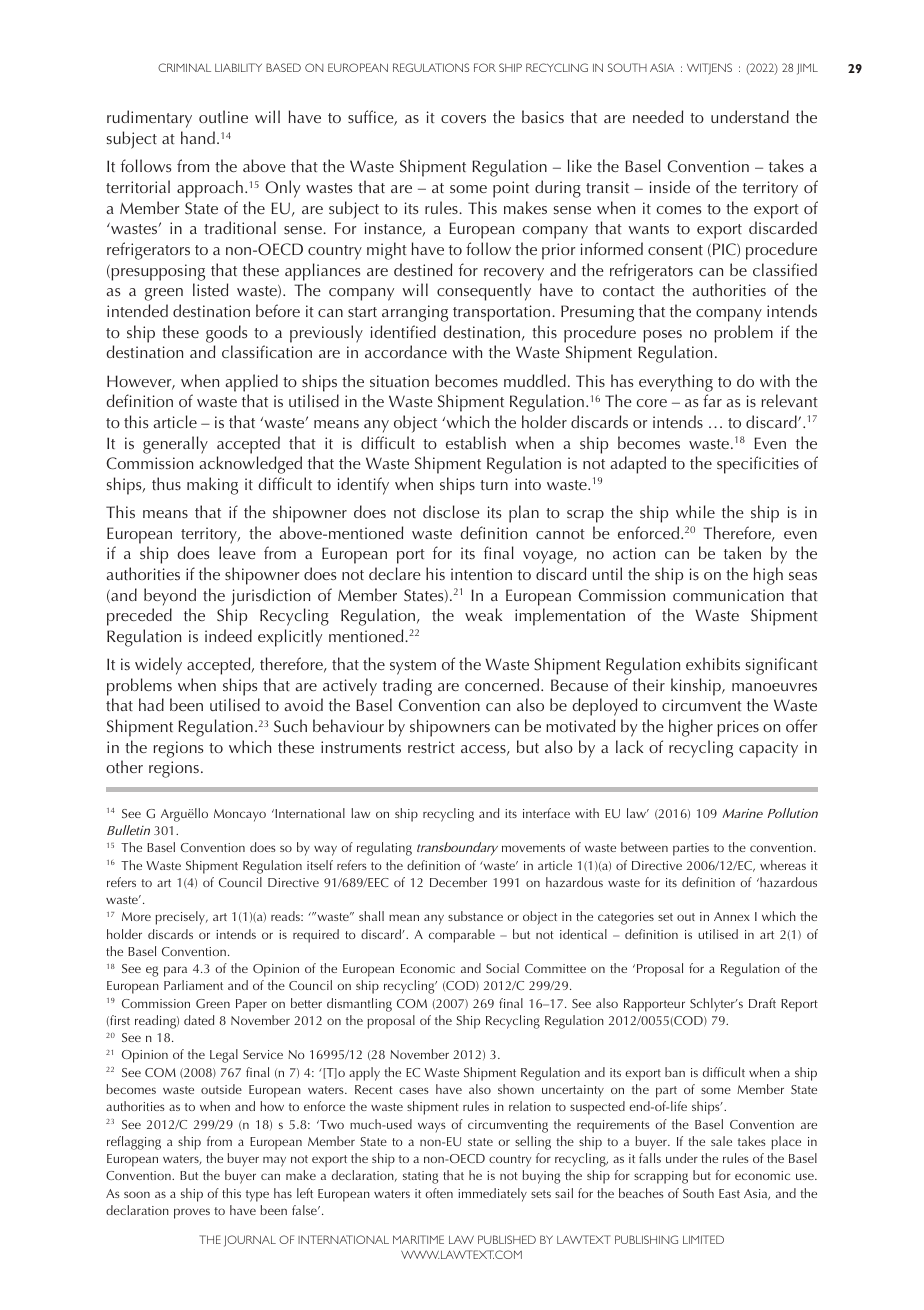 The width and height of the page is (924, 1310). I want to click on often, so click(439, 1193).
